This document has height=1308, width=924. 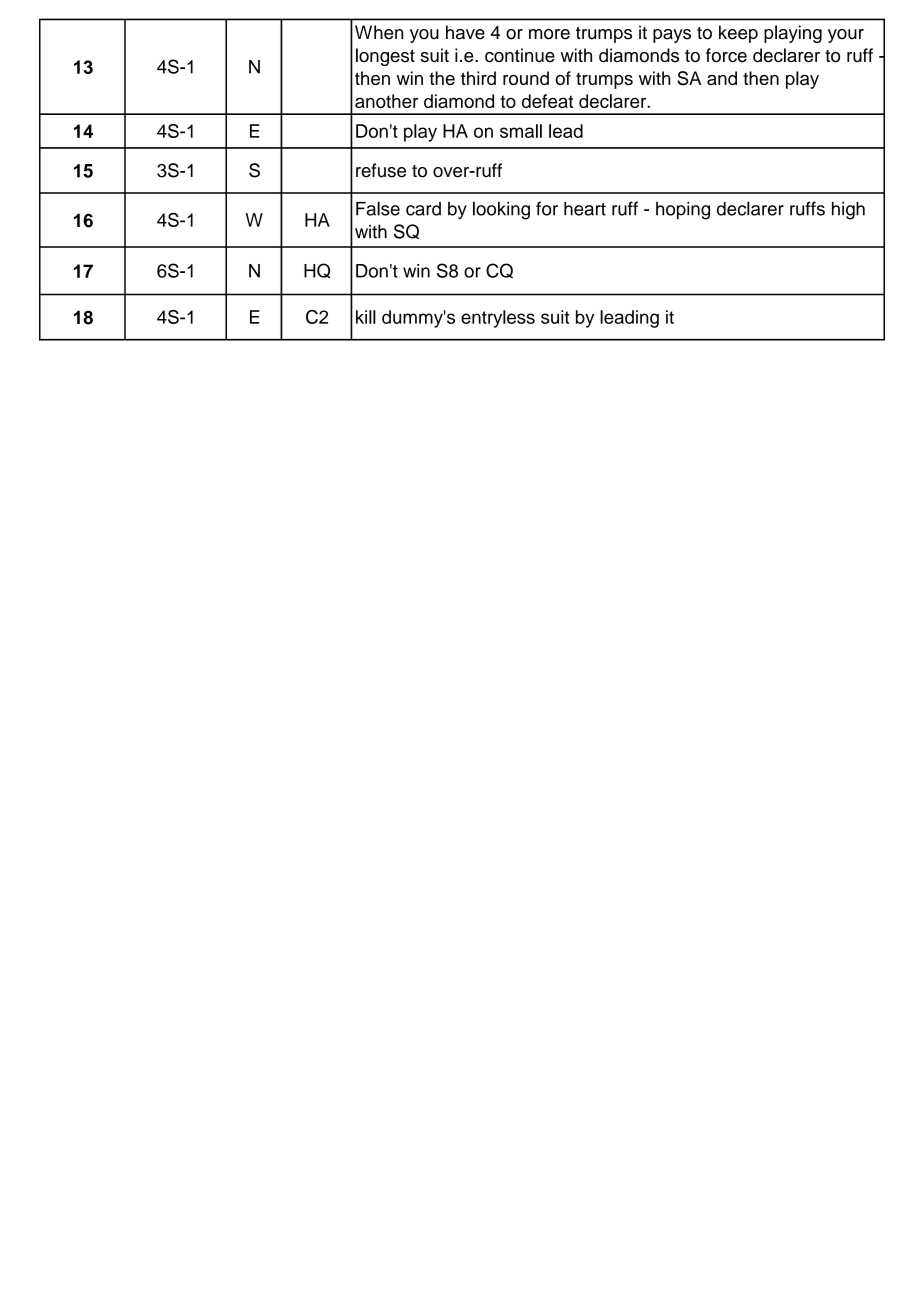 What do you see at coordinates (366, 317) in the document?
I see `kill` at bounding box center [366, 317].
